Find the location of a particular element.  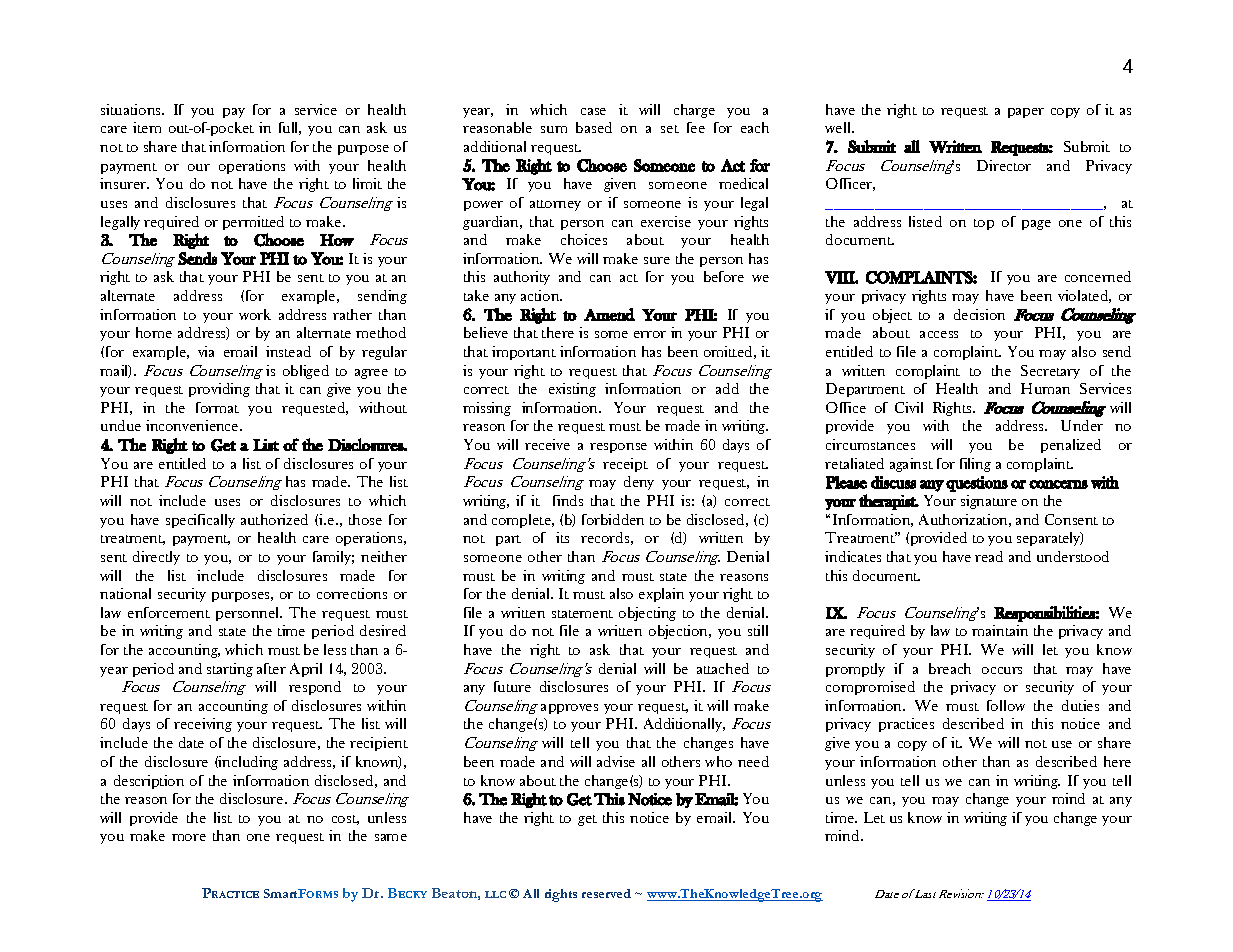

reserved is located at coordinates (606, 893).
